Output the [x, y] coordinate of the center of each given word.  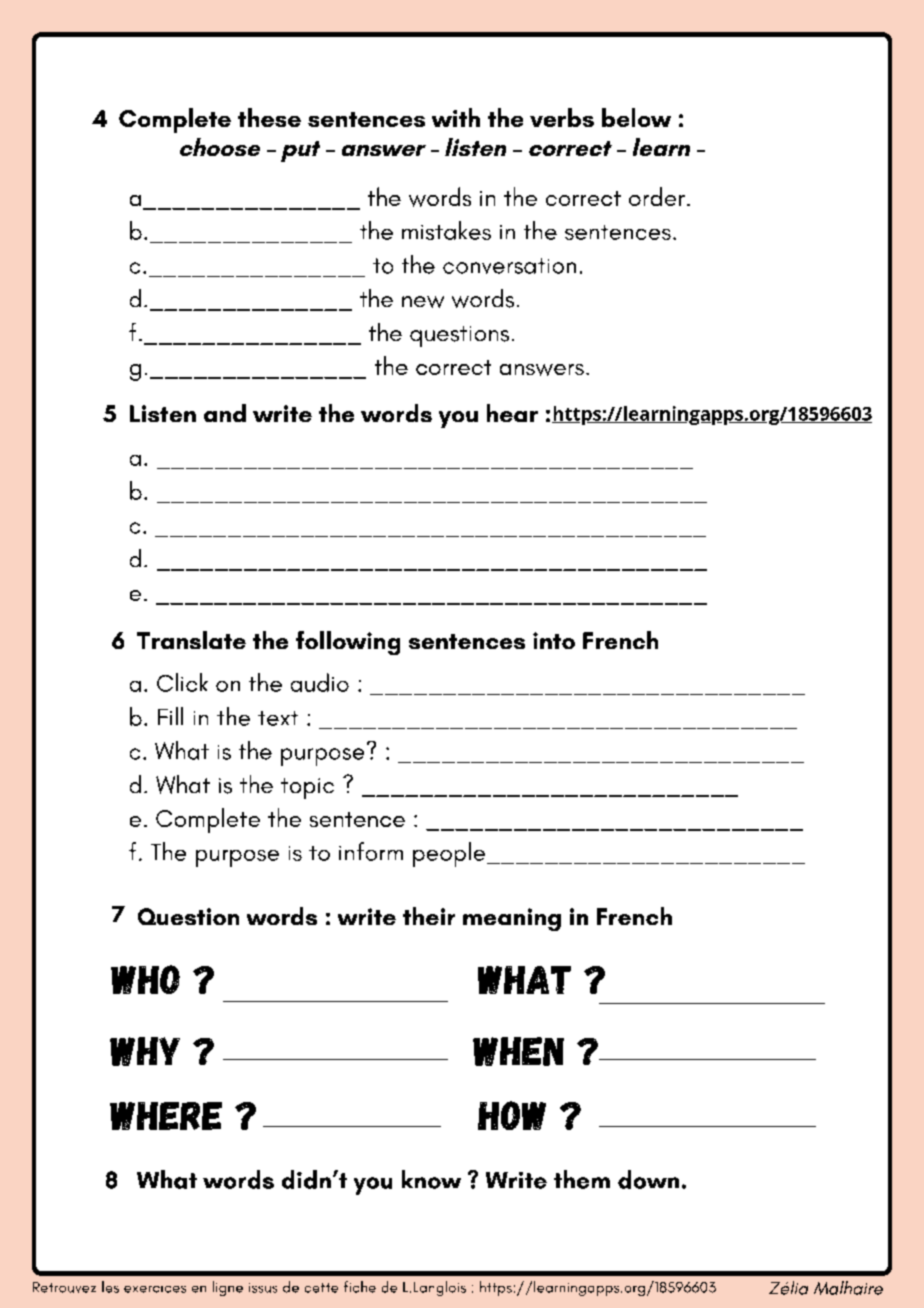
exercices [155, 1289]
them [582, 1179]
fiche [360, 1287]
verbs [562, 117]
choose [220, 147]
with [456, 117]
